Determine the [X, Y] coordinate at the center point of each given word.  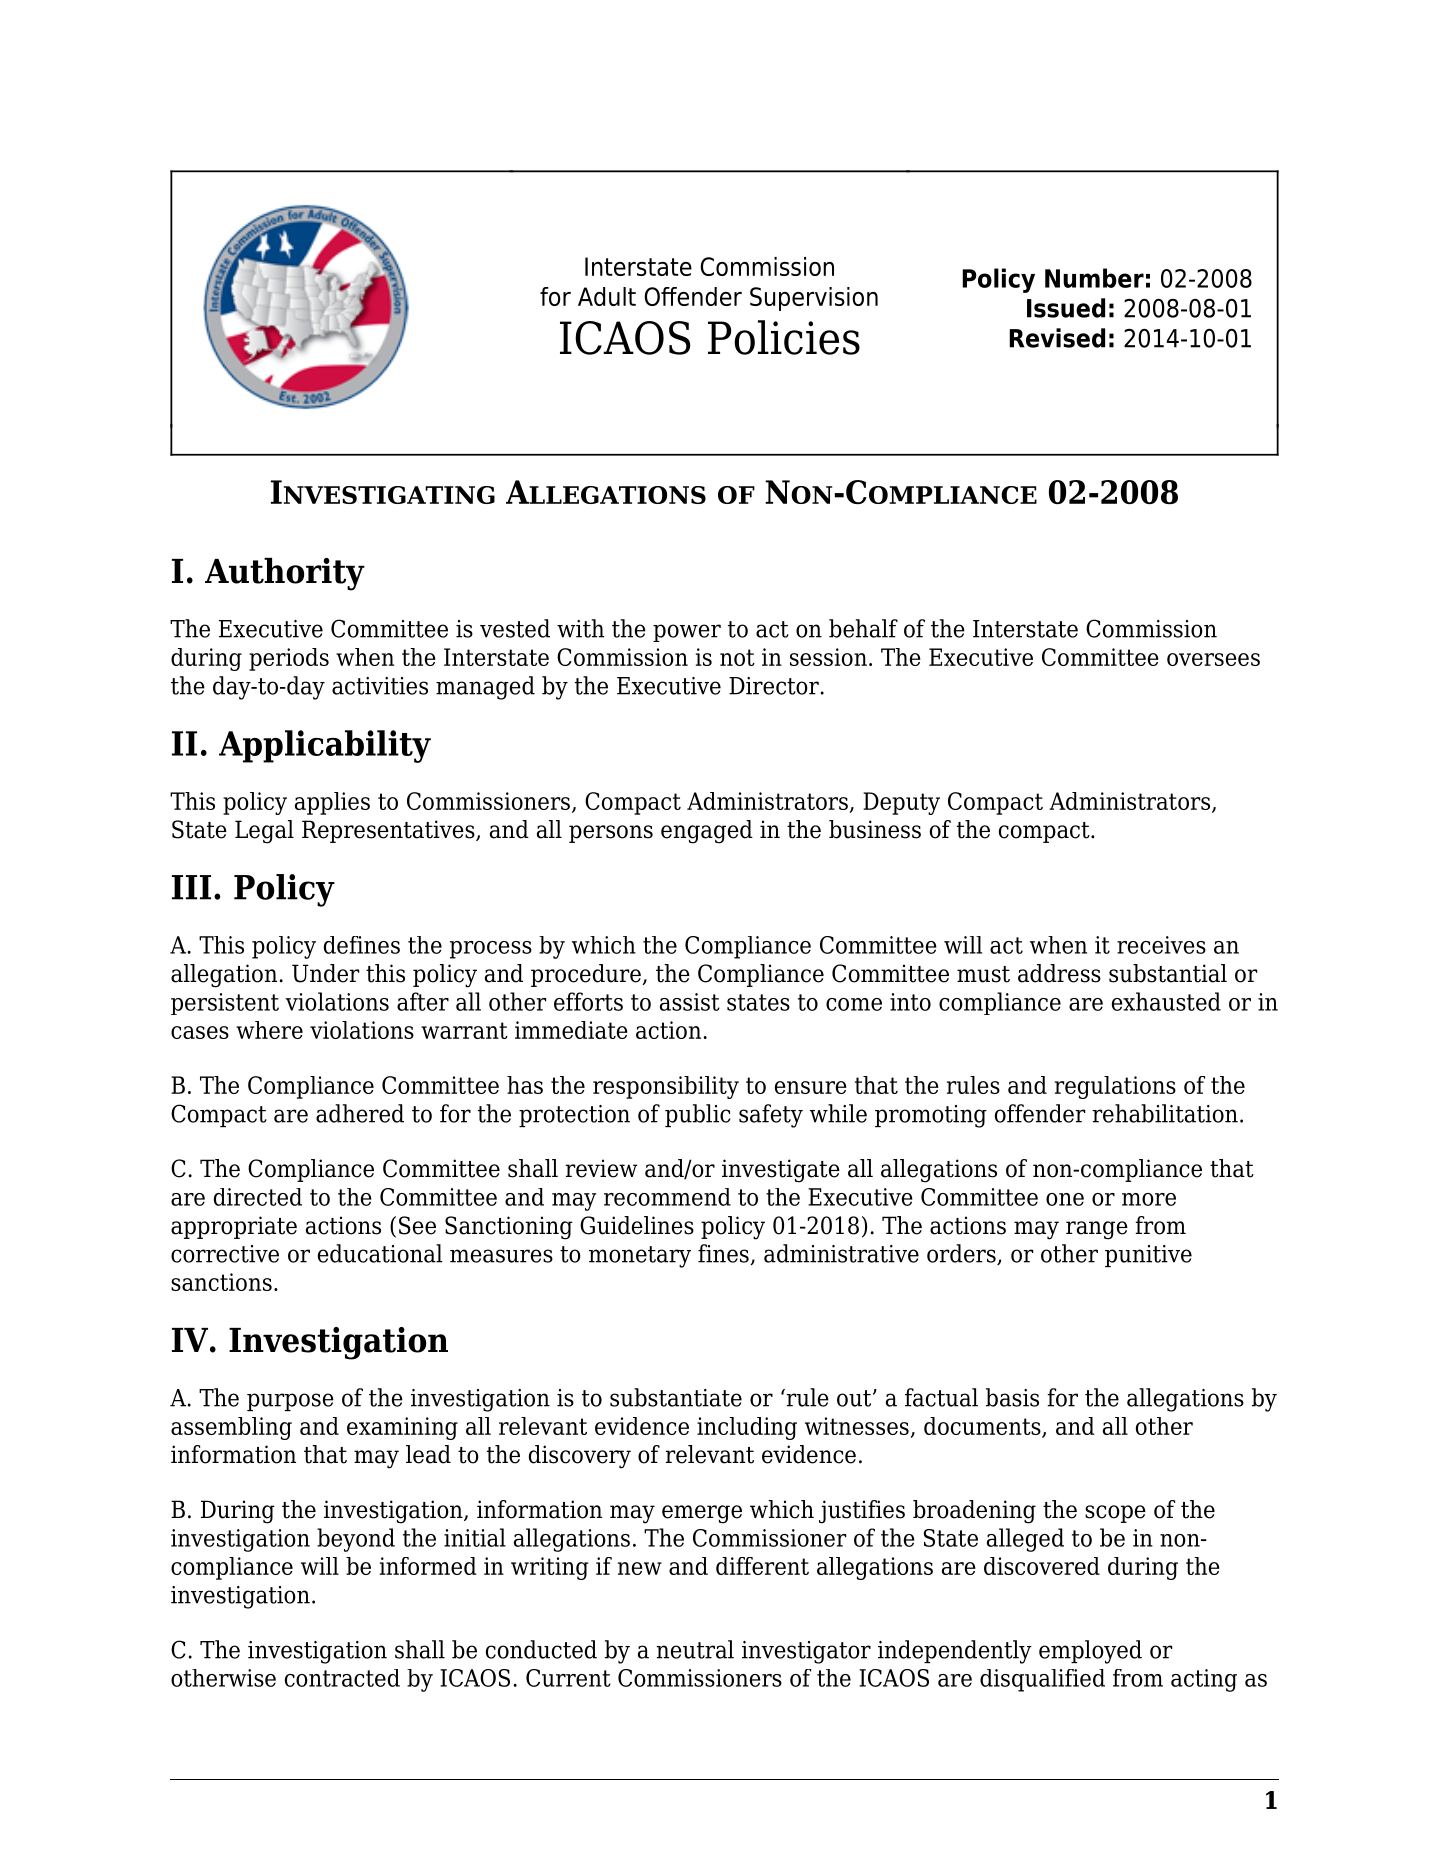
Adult [607, 296]
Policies [784, 337]
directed [258, 1197]
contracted [342, 1678]
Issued [1066, 308]
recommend [667, 1197]
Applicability [325, 746]
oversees [1213, 659]
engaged [707, 832]
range [1097, 1230]
